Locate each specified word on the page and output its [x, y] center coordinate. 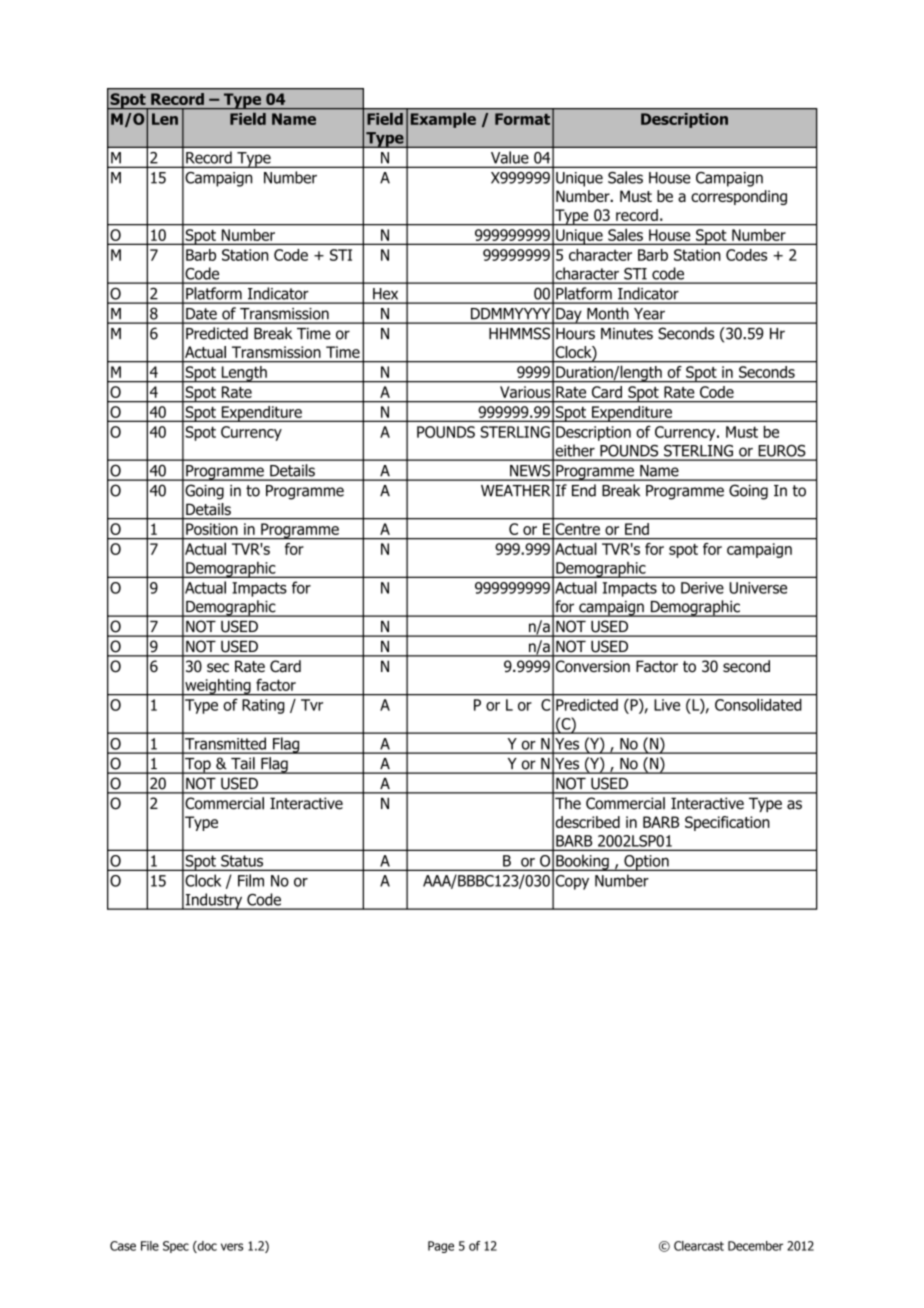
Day [569, 316]
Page [441, 1247]
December [755, 1246]
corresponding [739, 197]
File [150, 1246]
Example [443, 120]
